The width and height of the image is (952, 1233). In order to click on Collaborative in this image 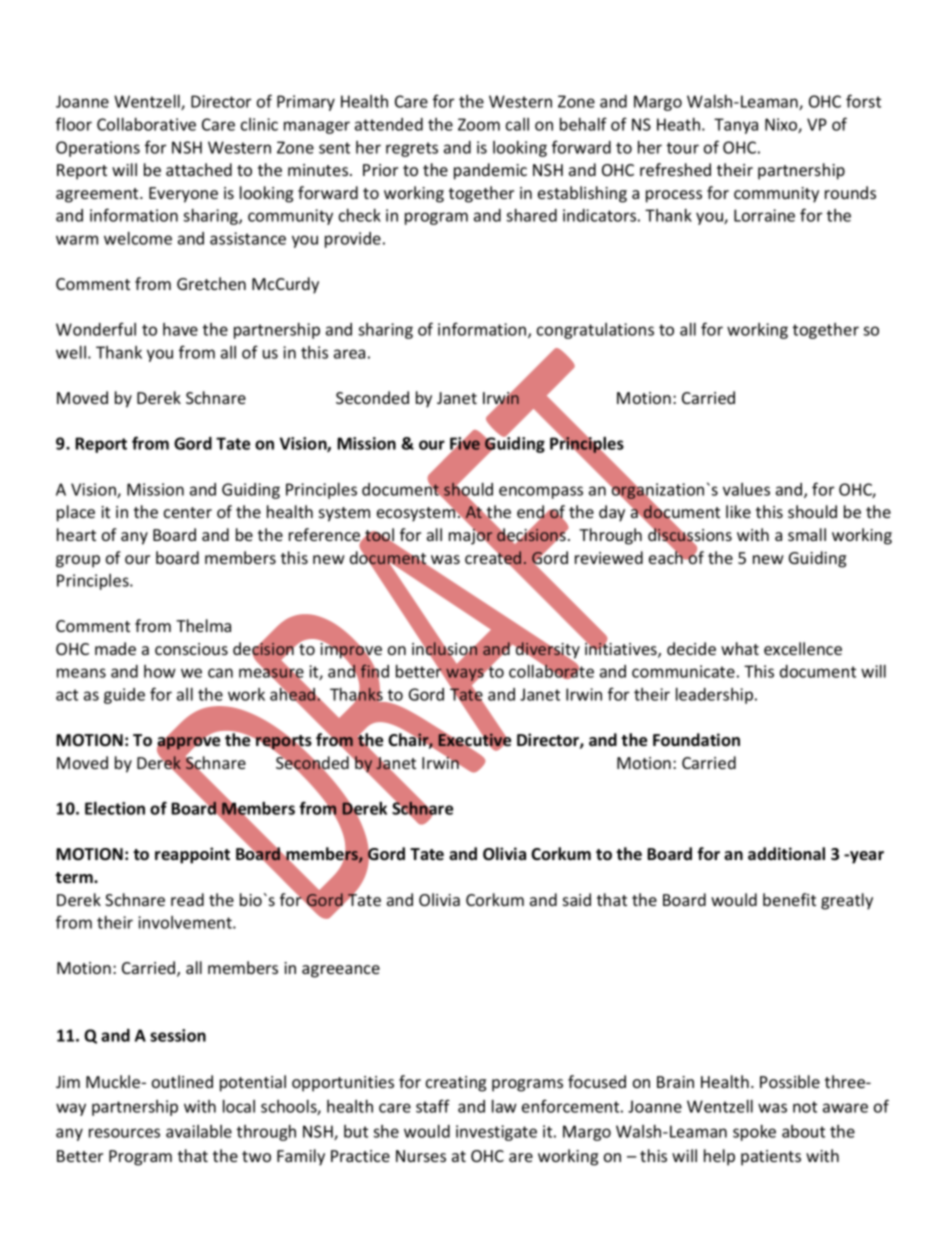, I will do `click(146, 124)`.
